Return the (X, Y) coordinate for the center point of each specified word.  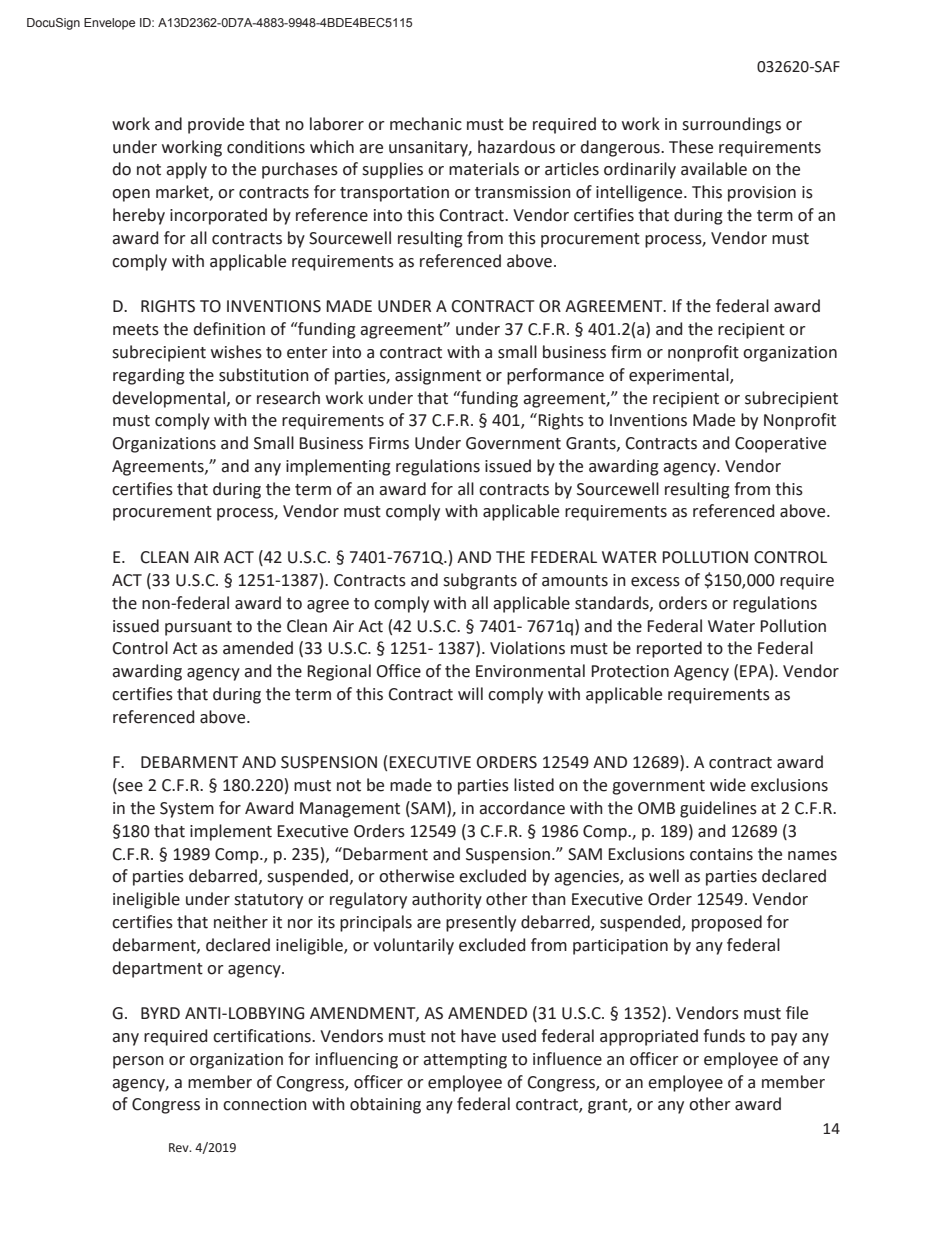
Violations (527, 648)
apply (186, 170)
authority (447, 900)
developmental (168, 399)
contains (721, 854)
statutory (268, 901)
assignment (438, 377)
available (714, 169)
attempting (465, 1061)
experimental (680, 376)
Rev (180, 1147)
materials (484, 169)
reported (669, 649)
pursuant (198, 628)
